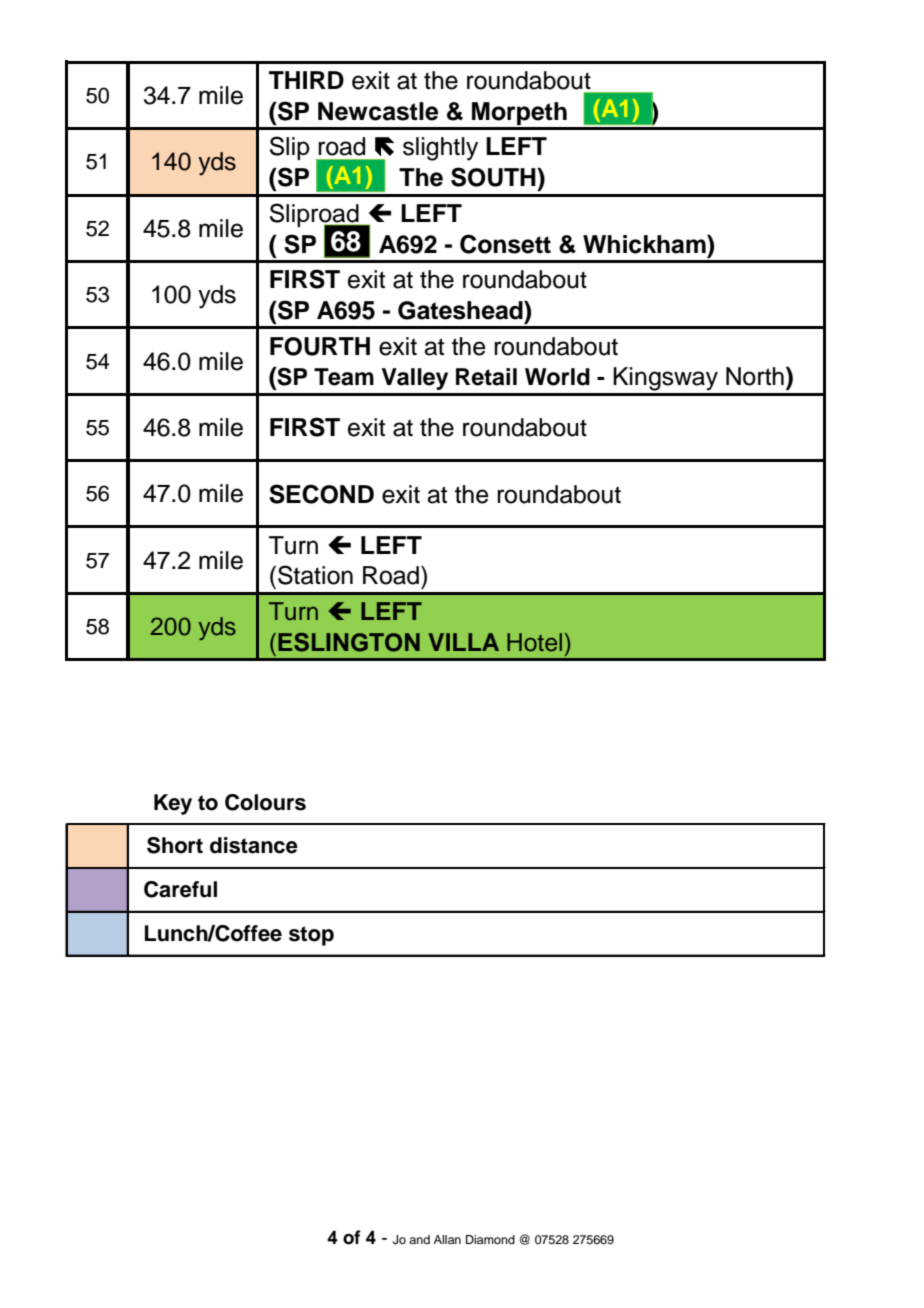 The image size is (924, 1308). What do you see at coordinates (534, 642) in the screenshot?
I see `Hotel` at bounding box center [534, 642].
